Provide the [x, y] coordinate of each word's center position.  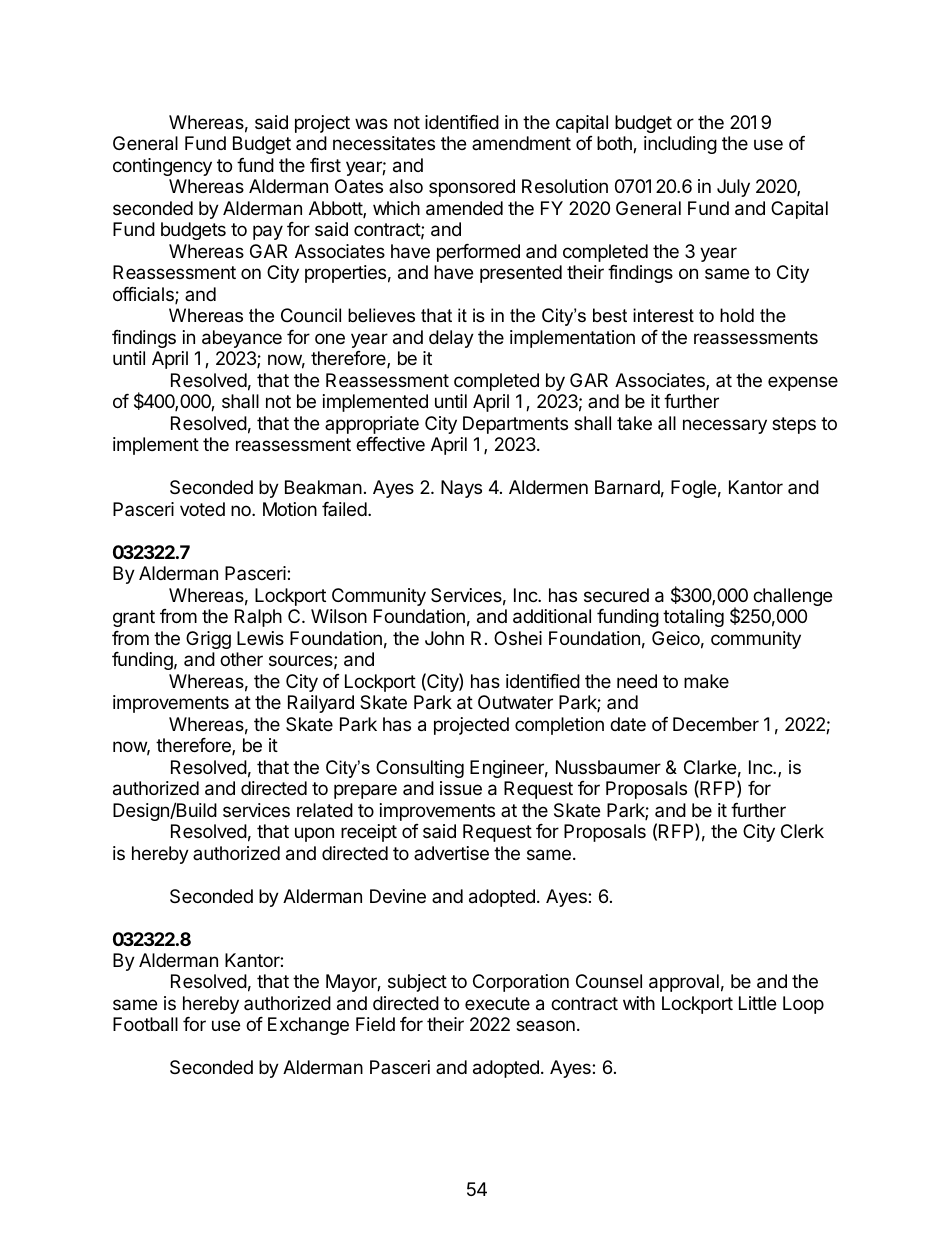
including [680, 145]
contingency [162, 167]
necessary [725, 426]
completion [559, 726]
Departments [515, 425]
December [716, 724]
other [241, 659]
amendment [521, 143]
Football [145, 1024]
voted [202, 509]
